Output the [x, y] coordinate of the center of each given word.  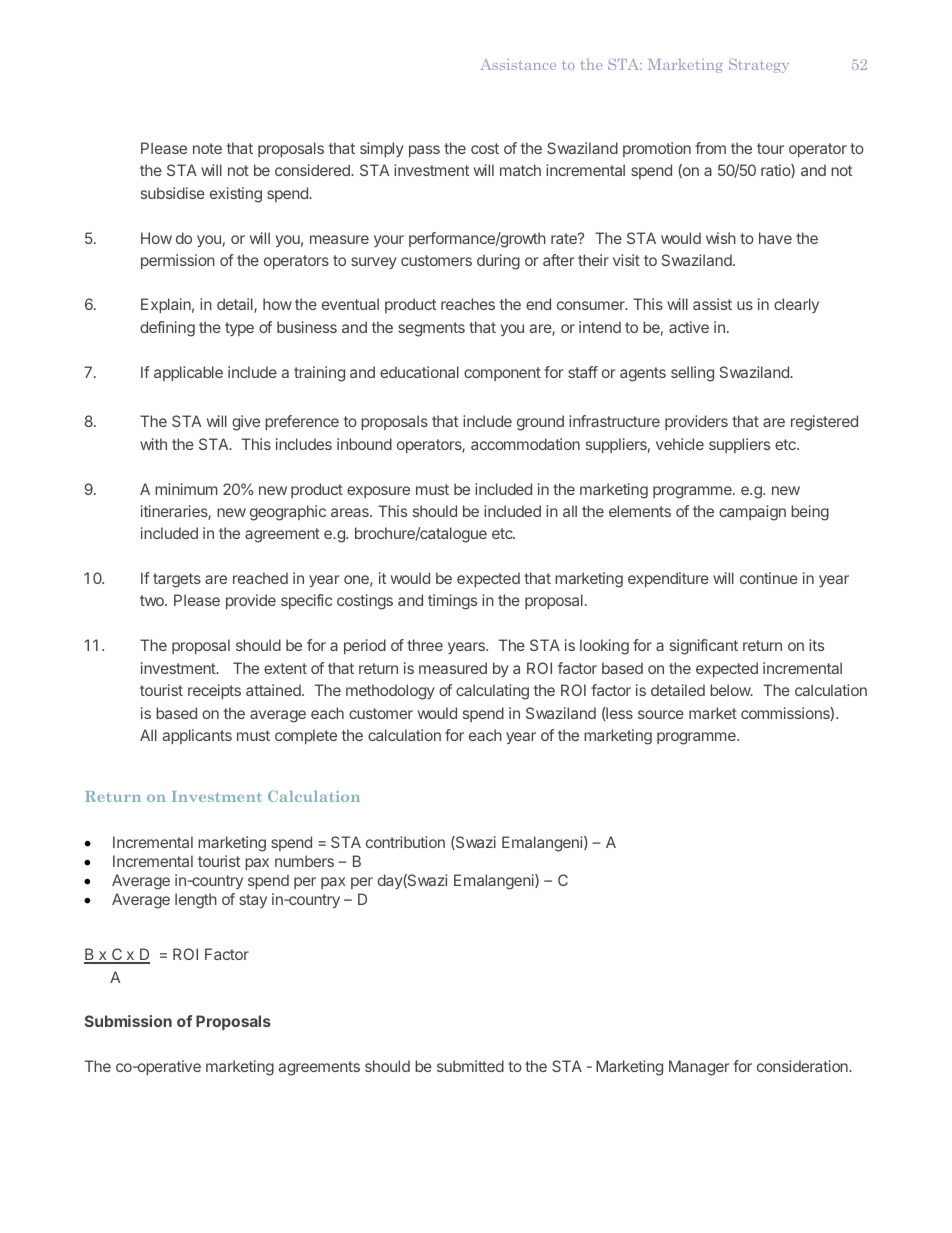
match [520, 170]
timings [452, 602]
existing [236, 195]
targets [177, 580]
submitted [470, 1066]
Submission [128, 1021]
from [710, 148]
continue [769, 578]
